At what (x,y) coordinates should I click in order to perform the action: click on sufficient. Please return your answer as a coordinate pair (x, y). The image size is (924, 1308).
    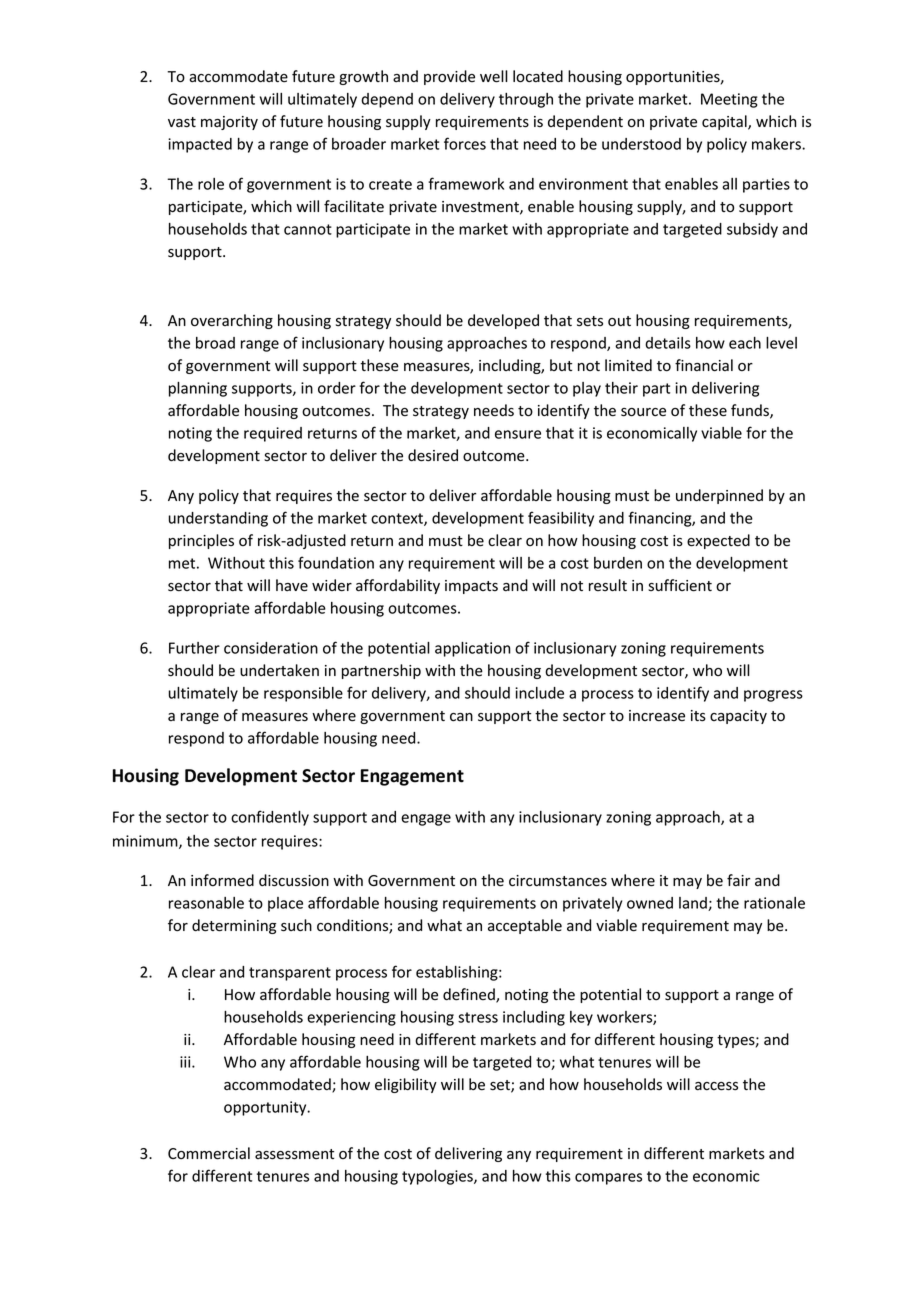
    Looking at the image, I should click on (680, 585).
